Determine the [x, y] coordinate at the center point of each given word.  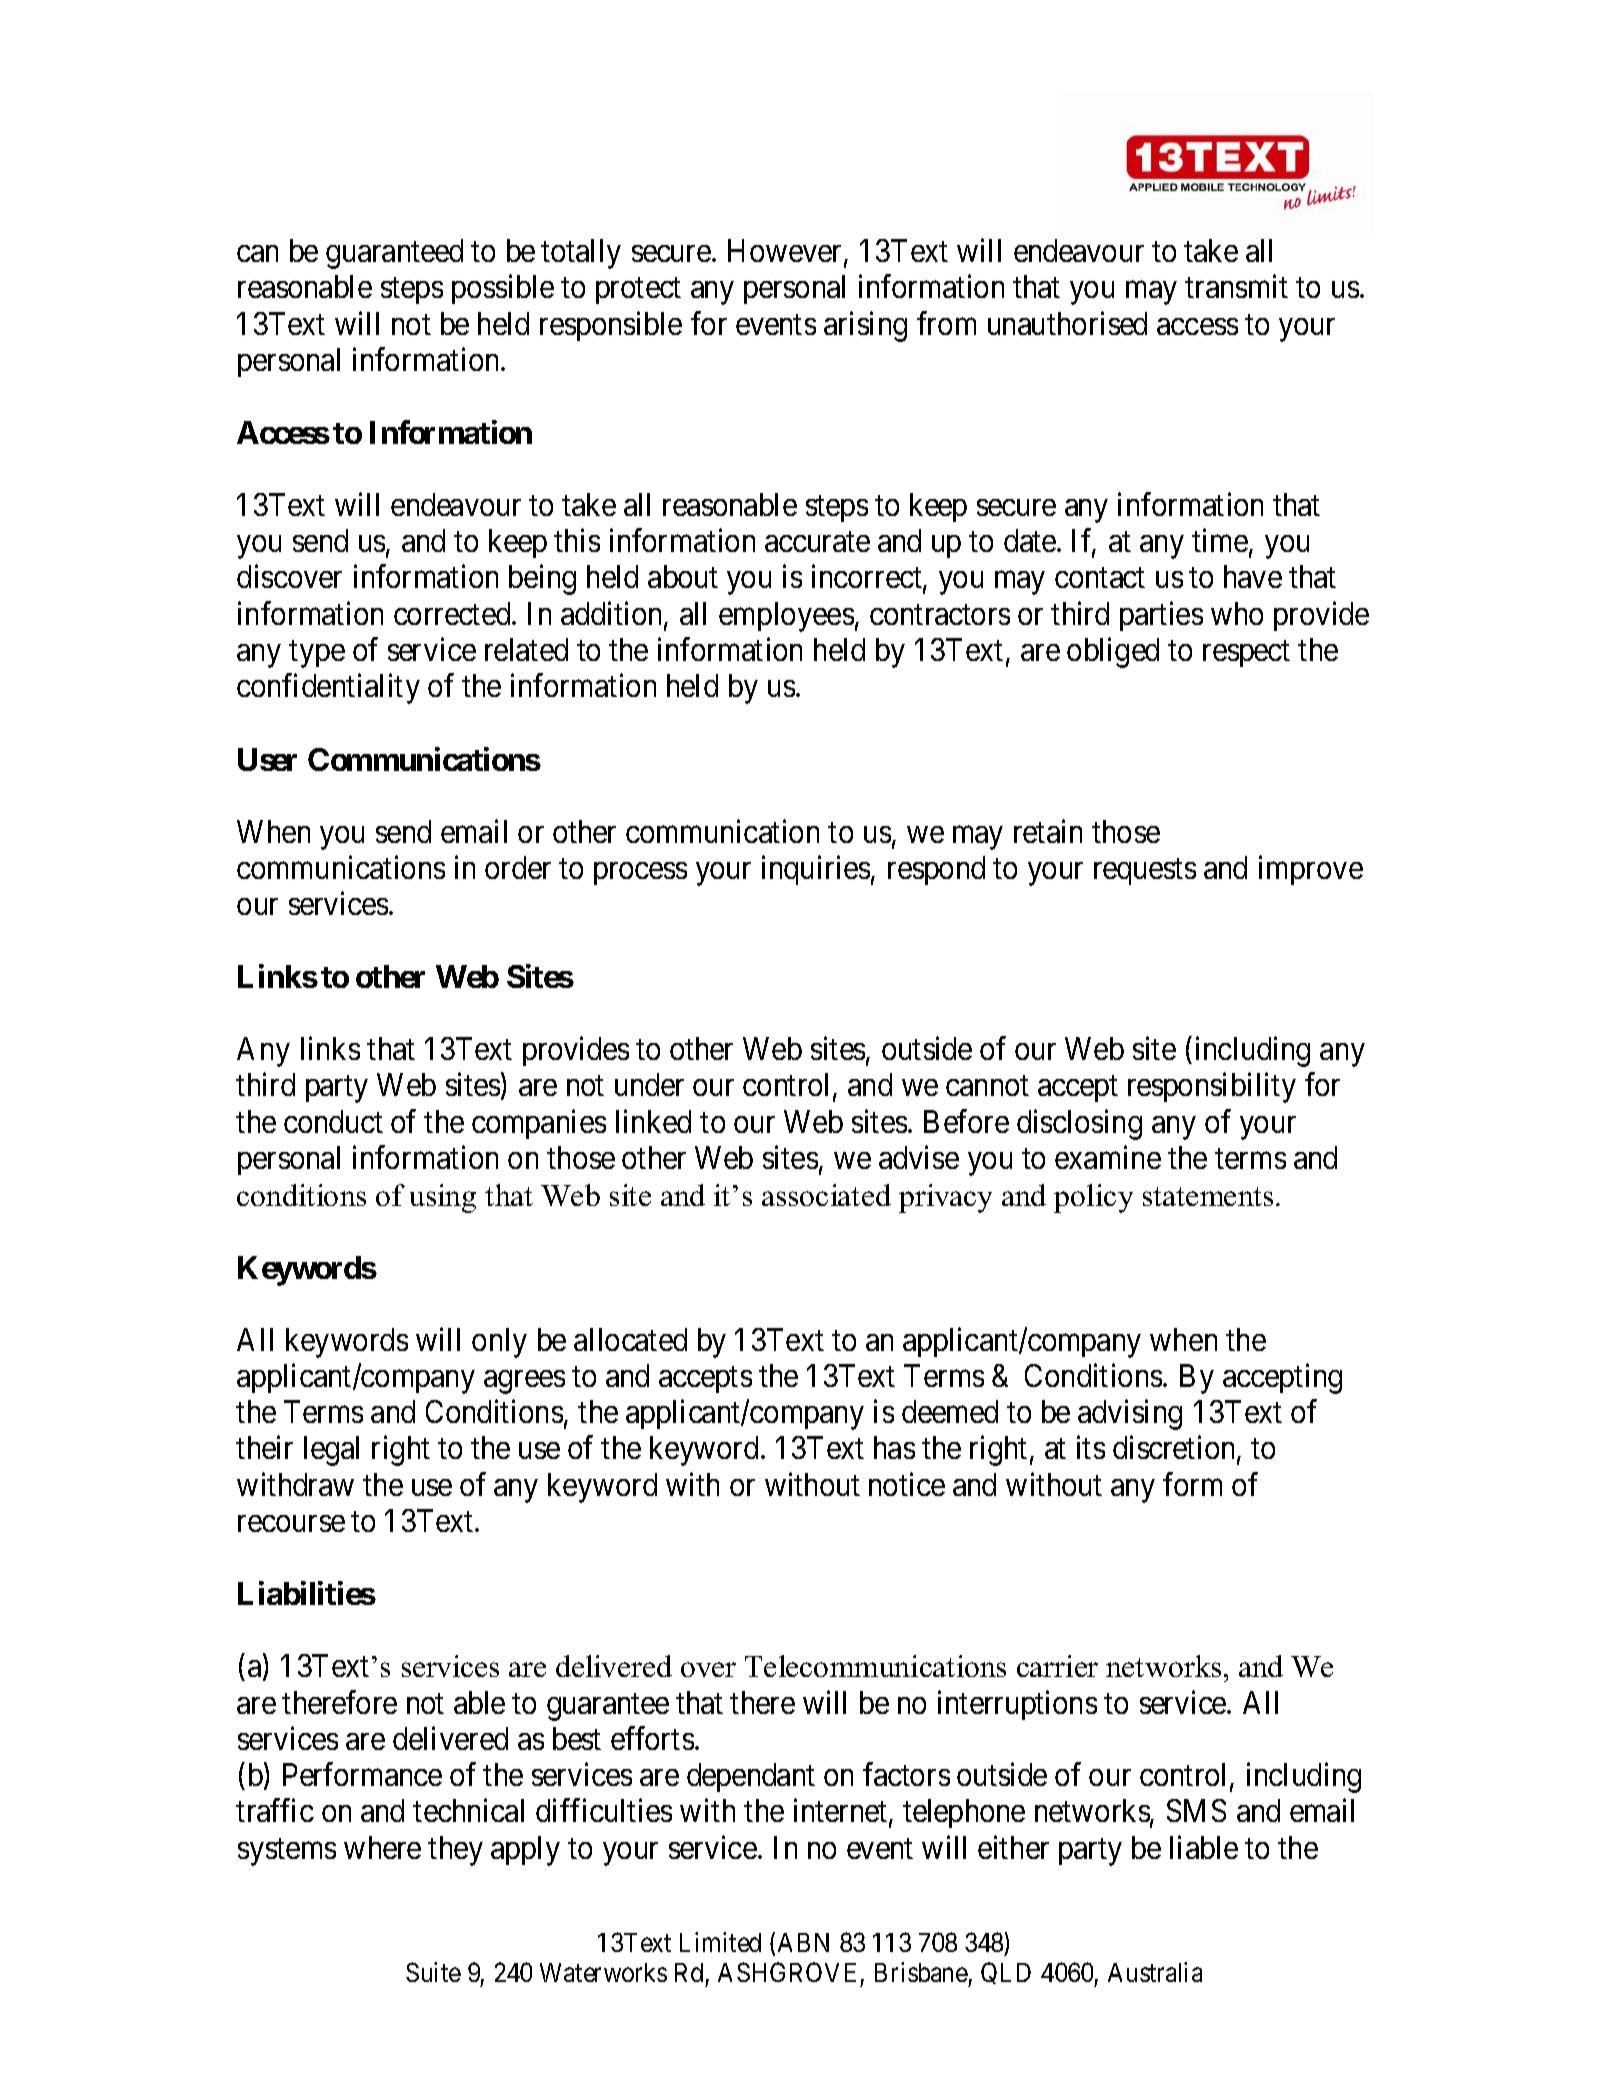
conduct [333, 1121]
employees [786, 617]
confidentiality [328, 689]
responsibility [1212, 1088]
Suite [433, 1972]
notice [907, 1484]
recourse [291, 1523]
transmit [1236, 286]
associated [826, 1195]
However [784, 250]
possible [503, 289]
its [1091, 1447]
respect [1246, 654]
